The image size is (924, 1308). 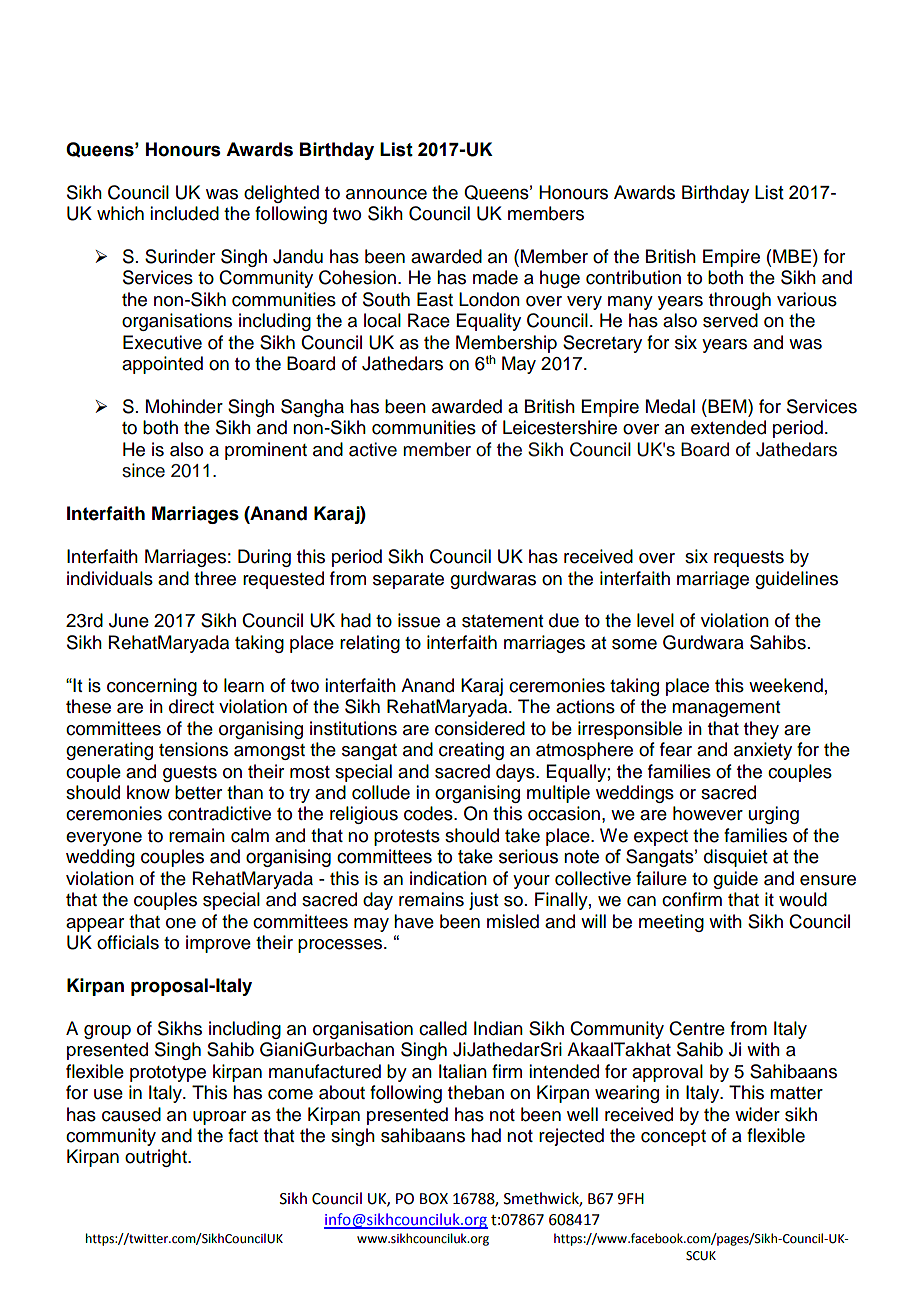 What do you see at coordinates (386, 194) in the screenshot?
I see `announce` at bounding box center [386, 194].
